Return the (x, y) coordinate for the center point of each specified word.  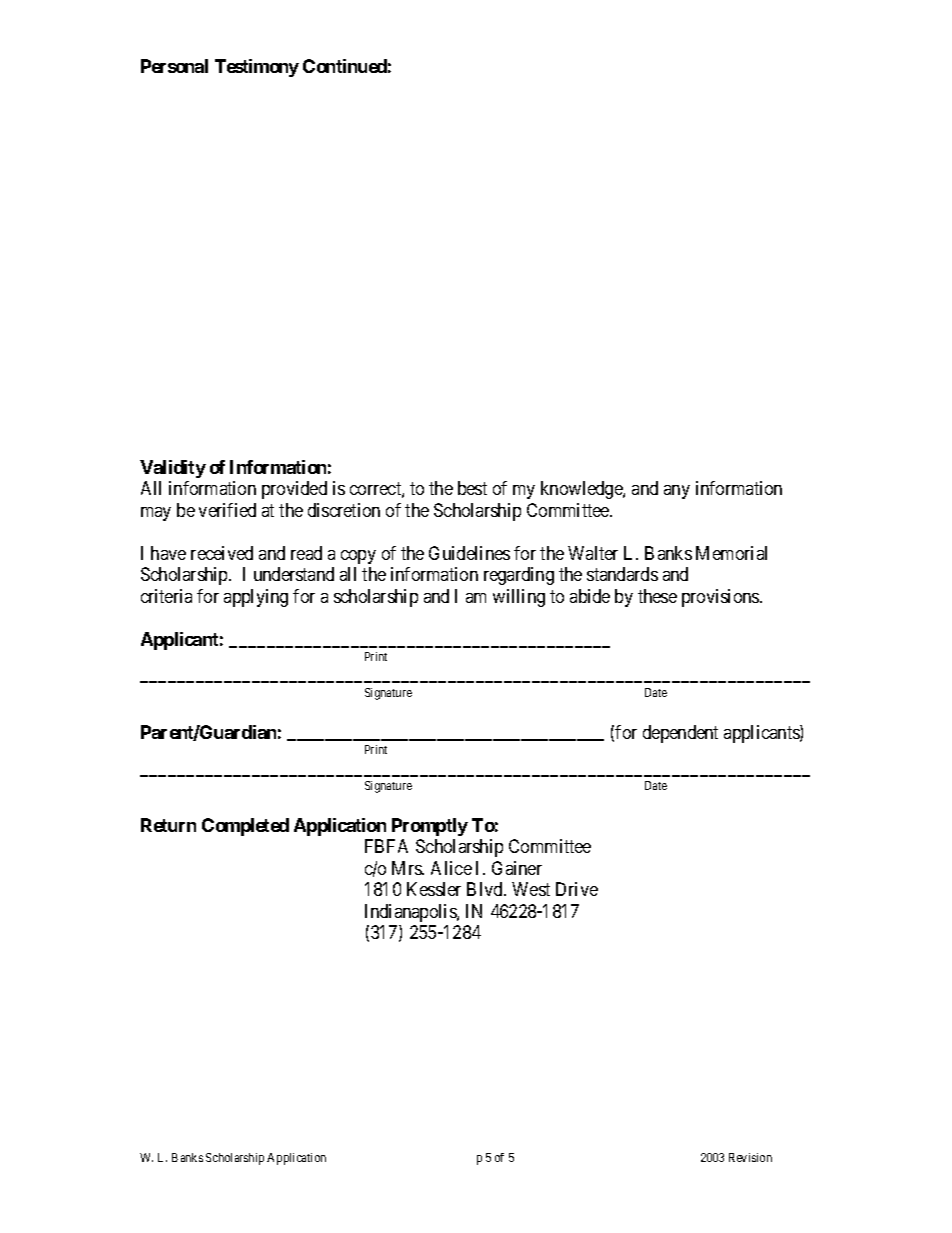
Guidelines (469, 553)
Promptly (430, 827)
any (677, 492)
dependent (680, 734)
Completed (245, 827)
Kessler (434, 889)
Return (168, 825)
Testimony (257, 68)
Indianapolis (411, 913)
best (472, 488)
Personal (174, 66)
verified (227, 510)
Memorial (731, 553)
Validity (173, 469)
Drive (577, 889)
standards (622, 574)
